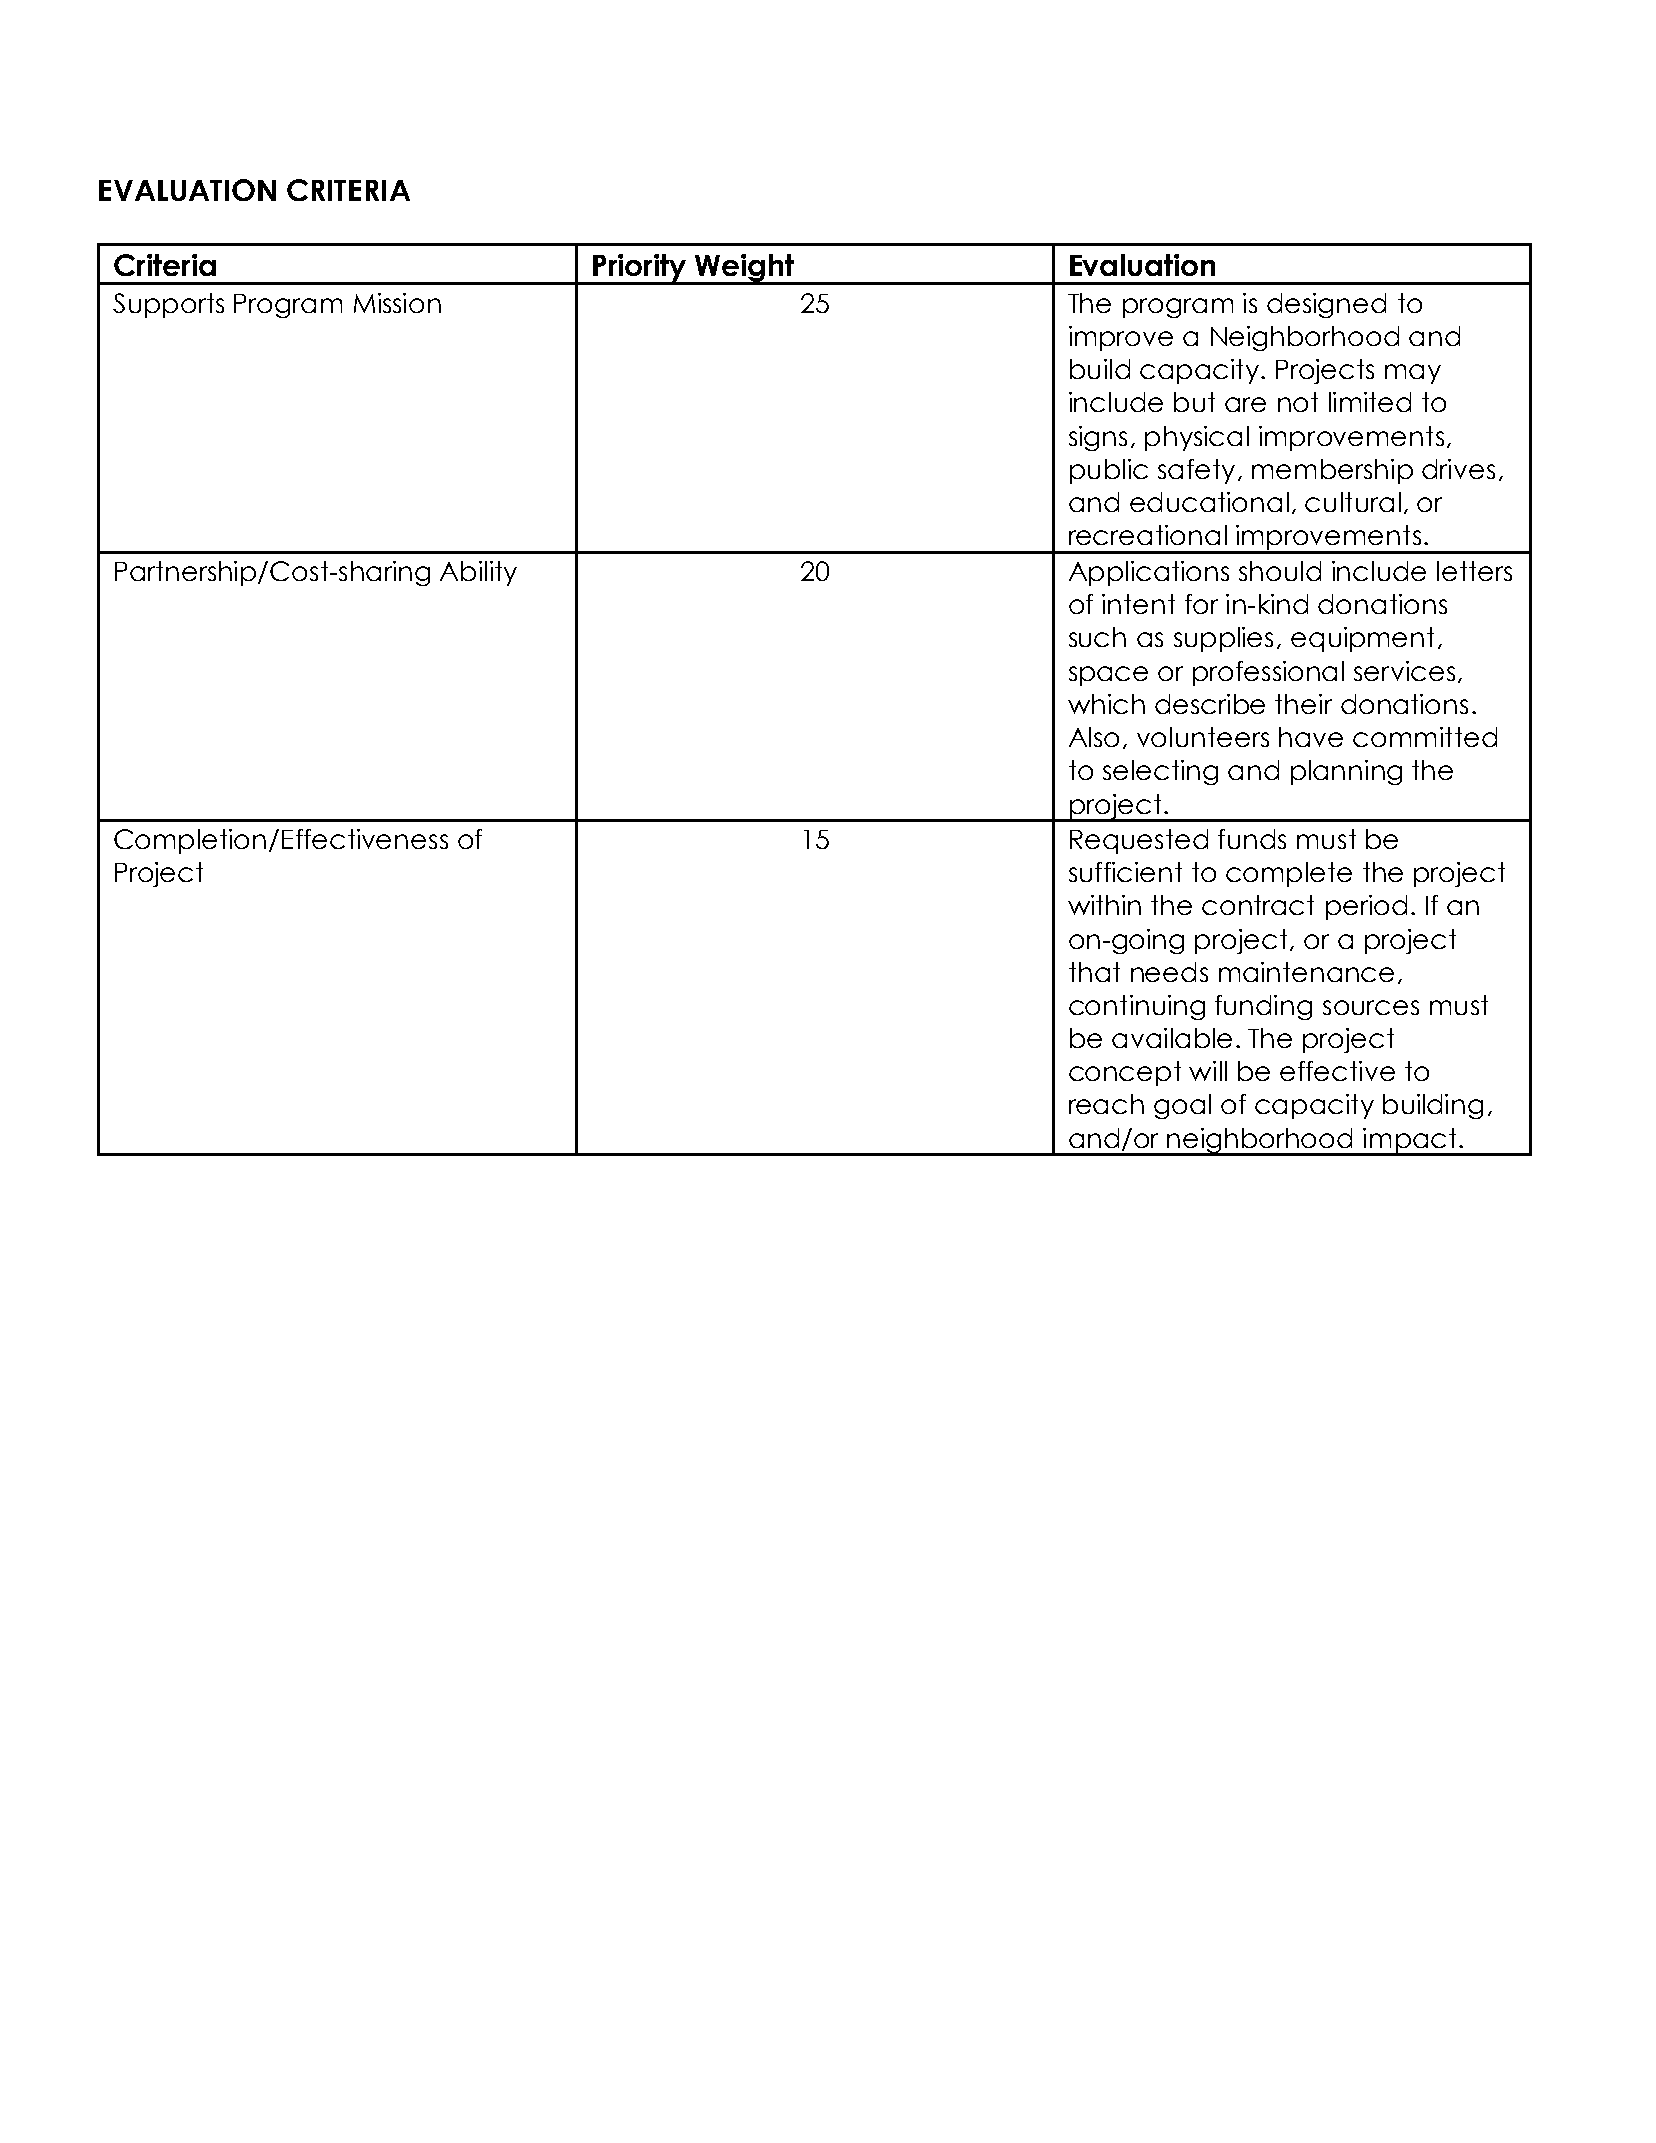 The width and height of the screenshot is (1656, 2143). What do you see at coordinates (397, 303) in the screenshot?
I see `Mission` at bounding box center [397, 303].
